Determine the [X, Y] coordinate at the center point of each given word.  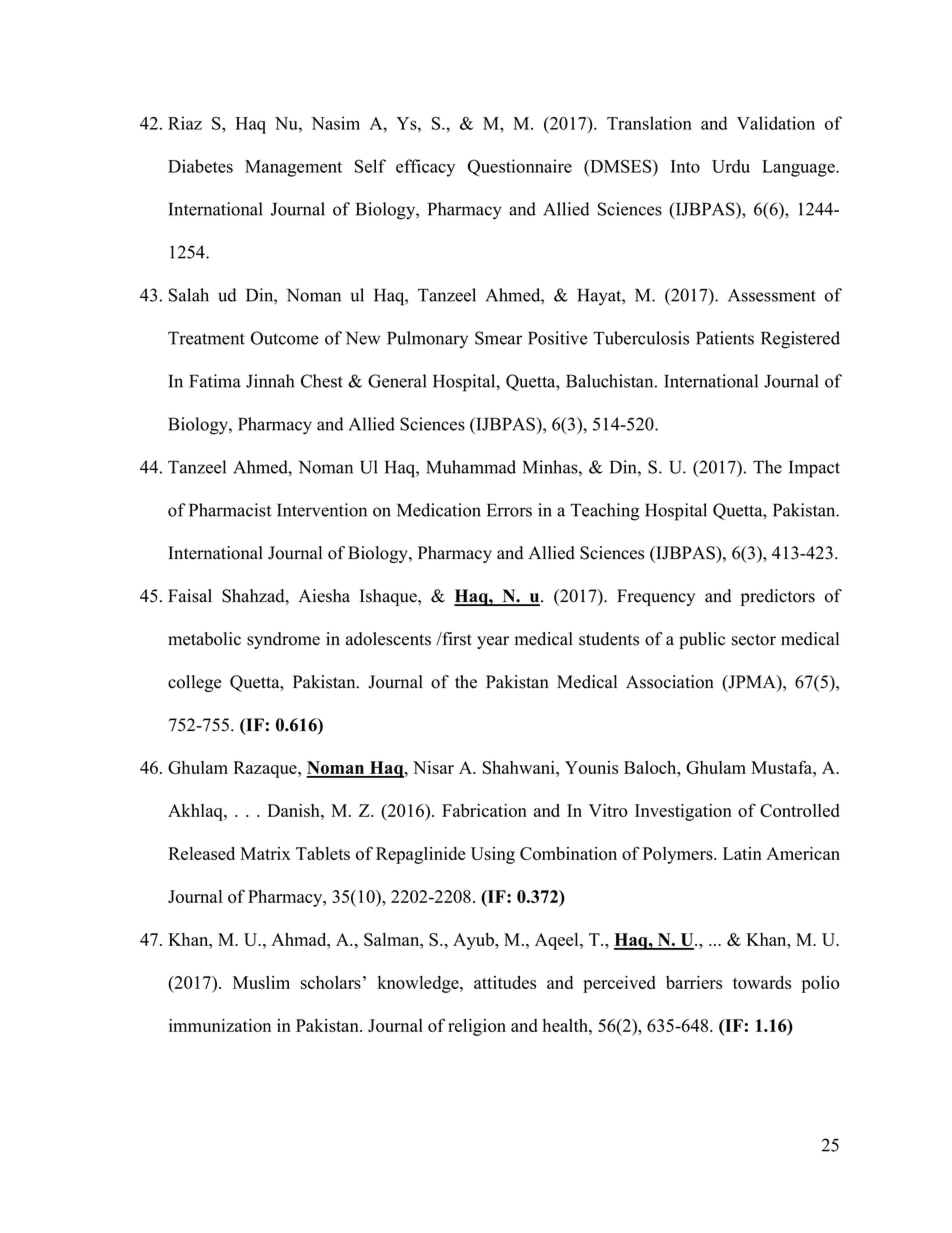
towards [762, 982]
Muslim [261, 982]
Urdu [731, 166]
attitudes [505, 982]
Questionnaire [520, 167]
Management [293, 168]
